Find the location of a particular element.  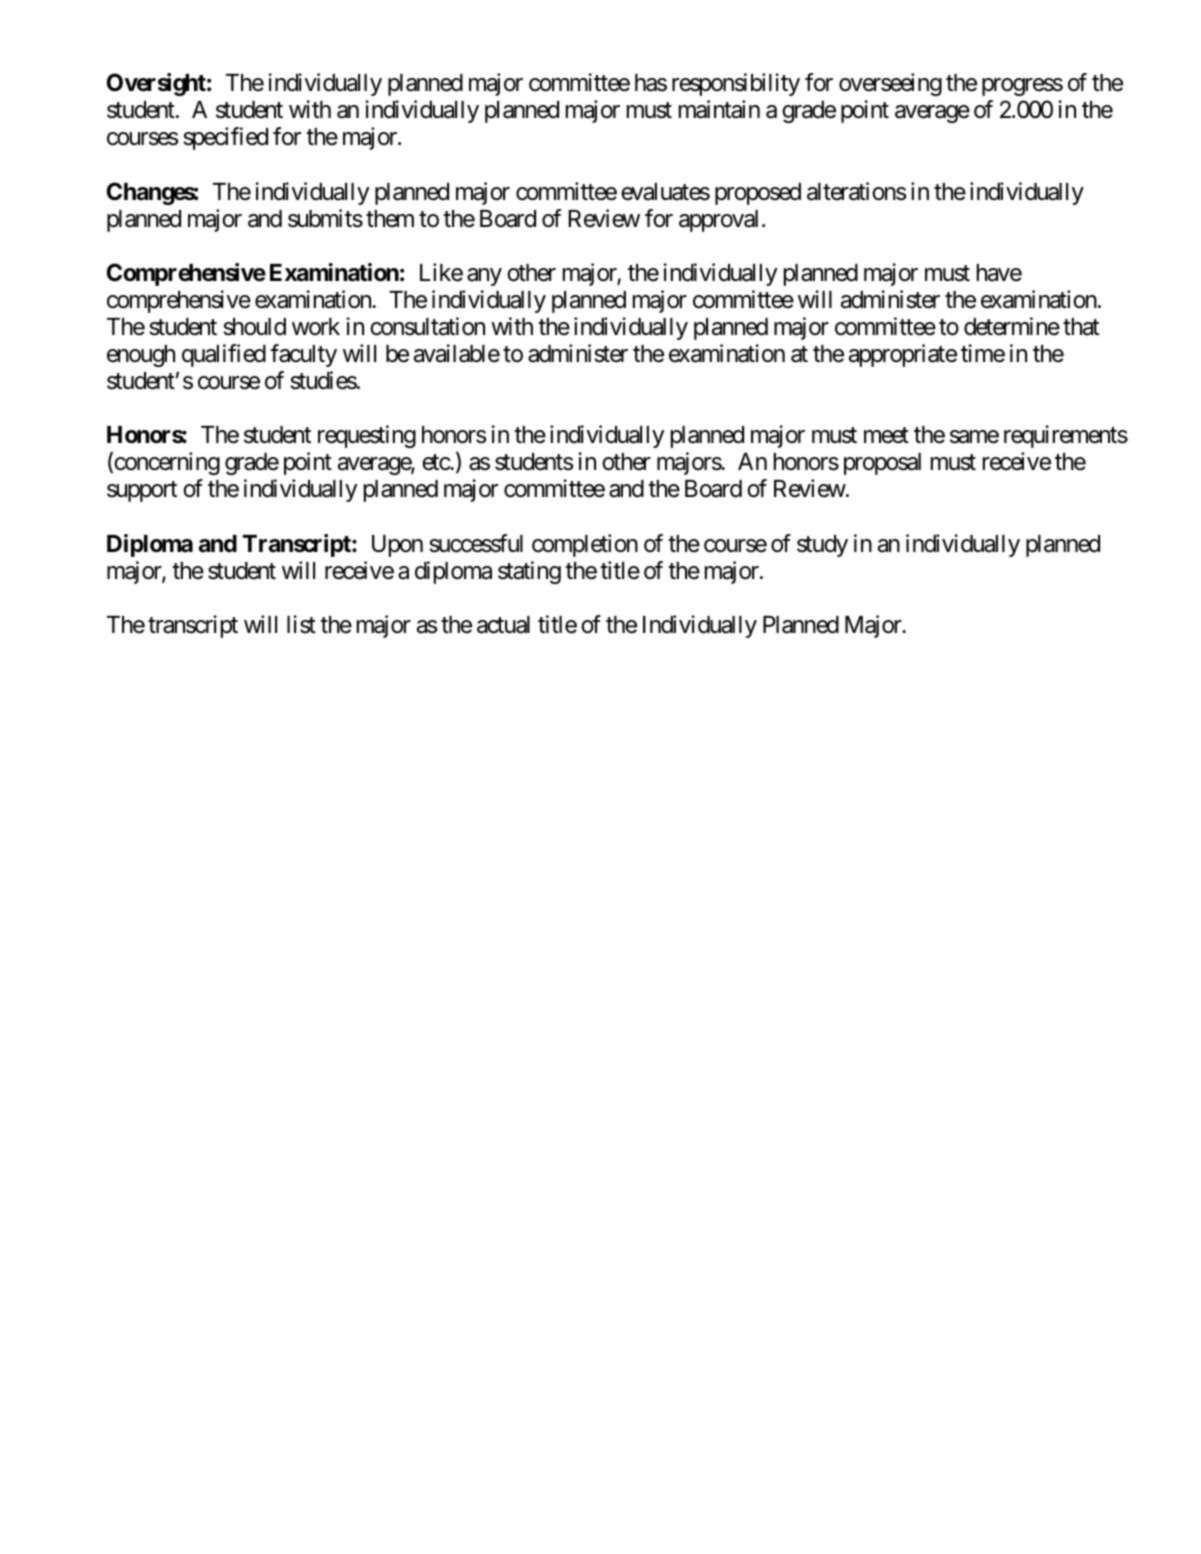

maintain is located at coordinates (719, 109).
